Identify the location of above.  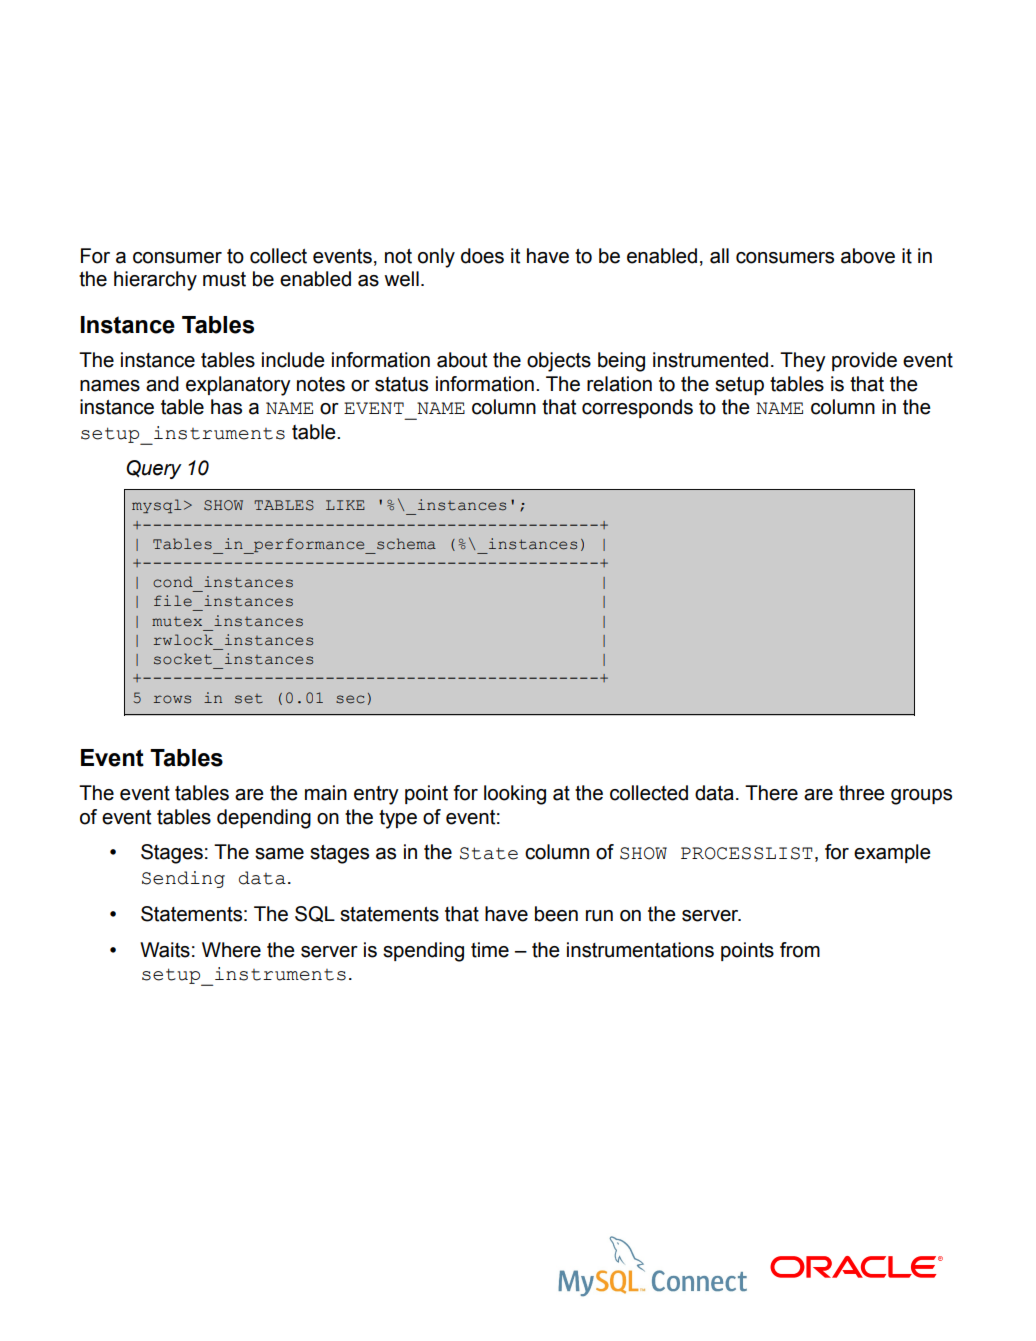
(868, 256).
